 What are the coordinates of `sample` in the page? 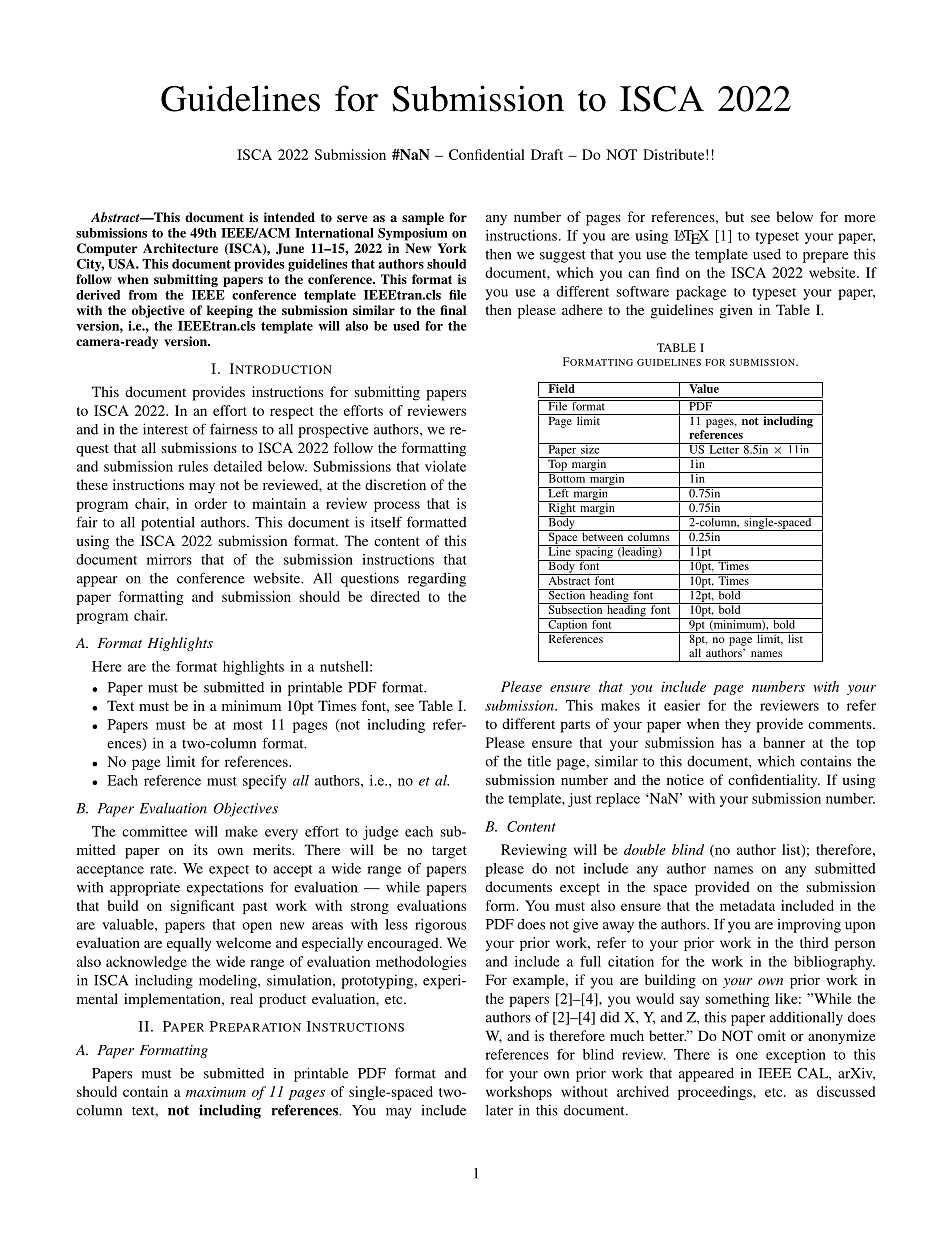 It's located at (423, 218).
